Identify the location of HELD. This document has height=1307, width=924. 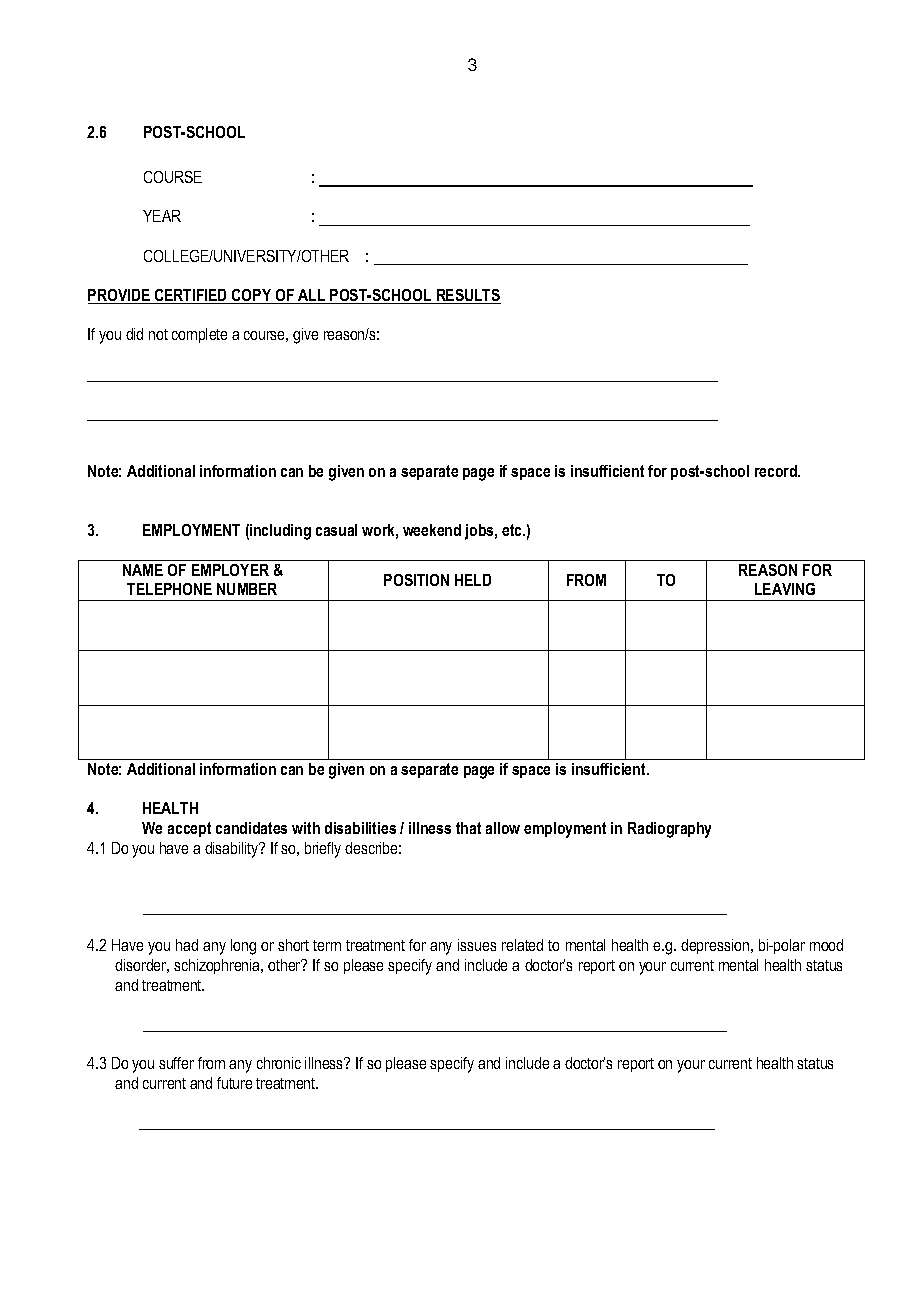
(473, 580).
